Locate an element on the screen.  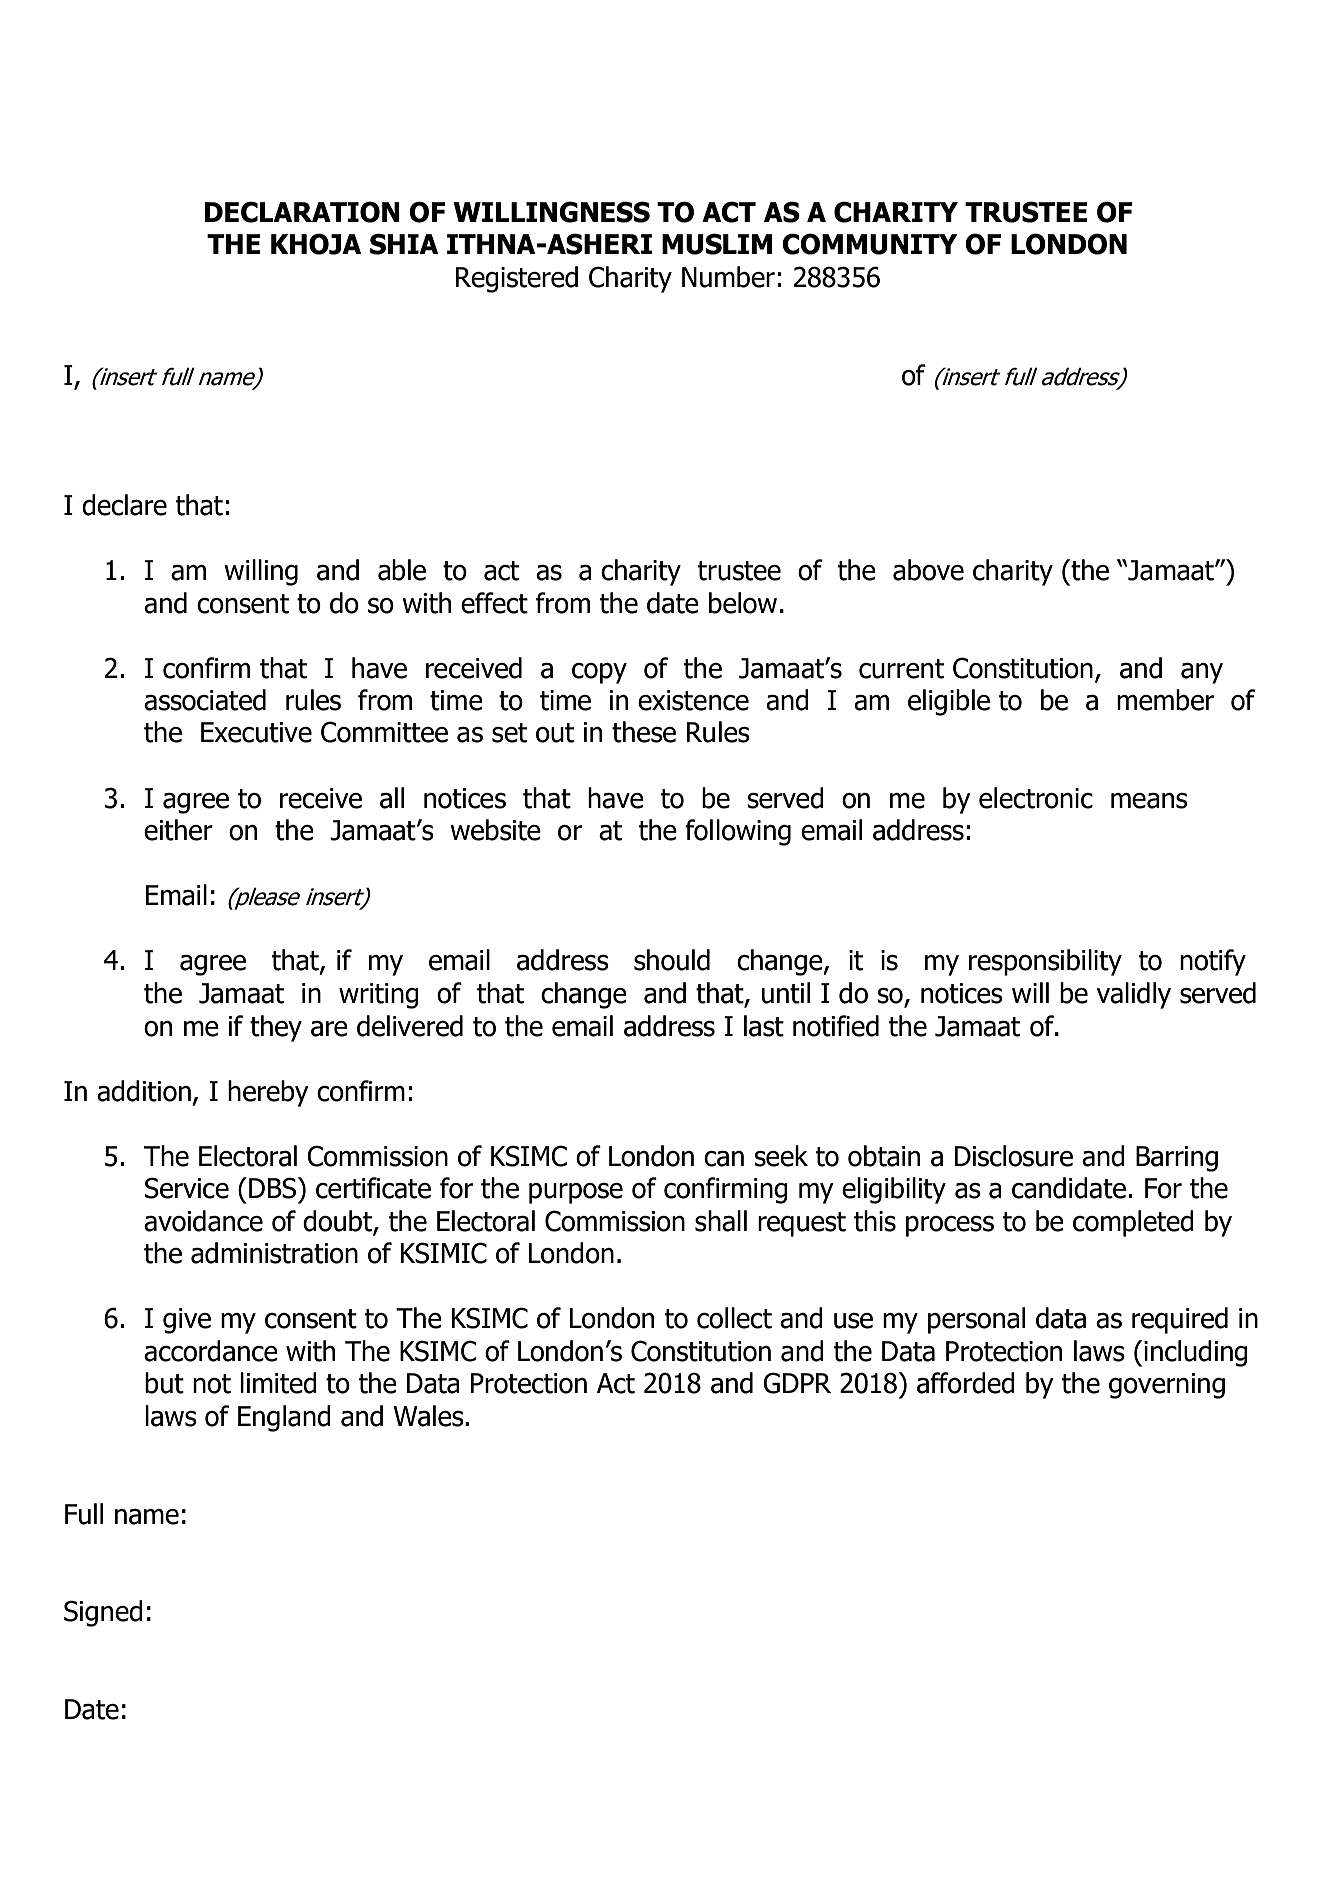
responsibility is located at coordinates (1045, 962).
